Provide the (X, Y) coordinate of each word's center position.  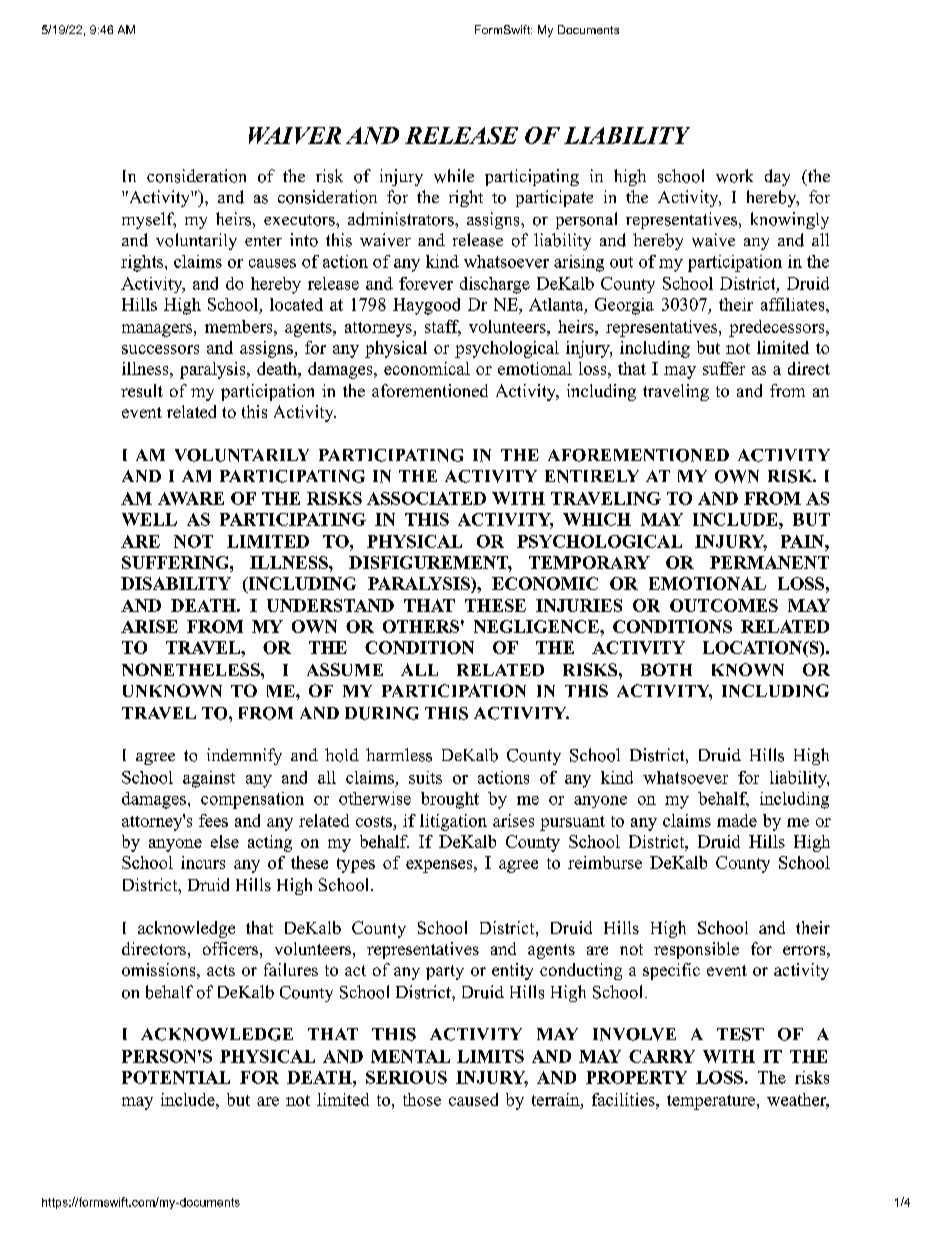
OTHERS (421, 626)
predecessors (778, 328)
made (737, 820)
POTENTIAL (176, 1077)
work (734, 176)
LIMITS (490, 1056)
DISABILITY (176, 583)
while (454, 176)
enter (263, 241)
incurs (203, 862)
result (142, 390)
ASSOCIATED (426, 498)
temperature (711, 1102)
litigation (453, 822)
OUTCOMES (724, 605)
